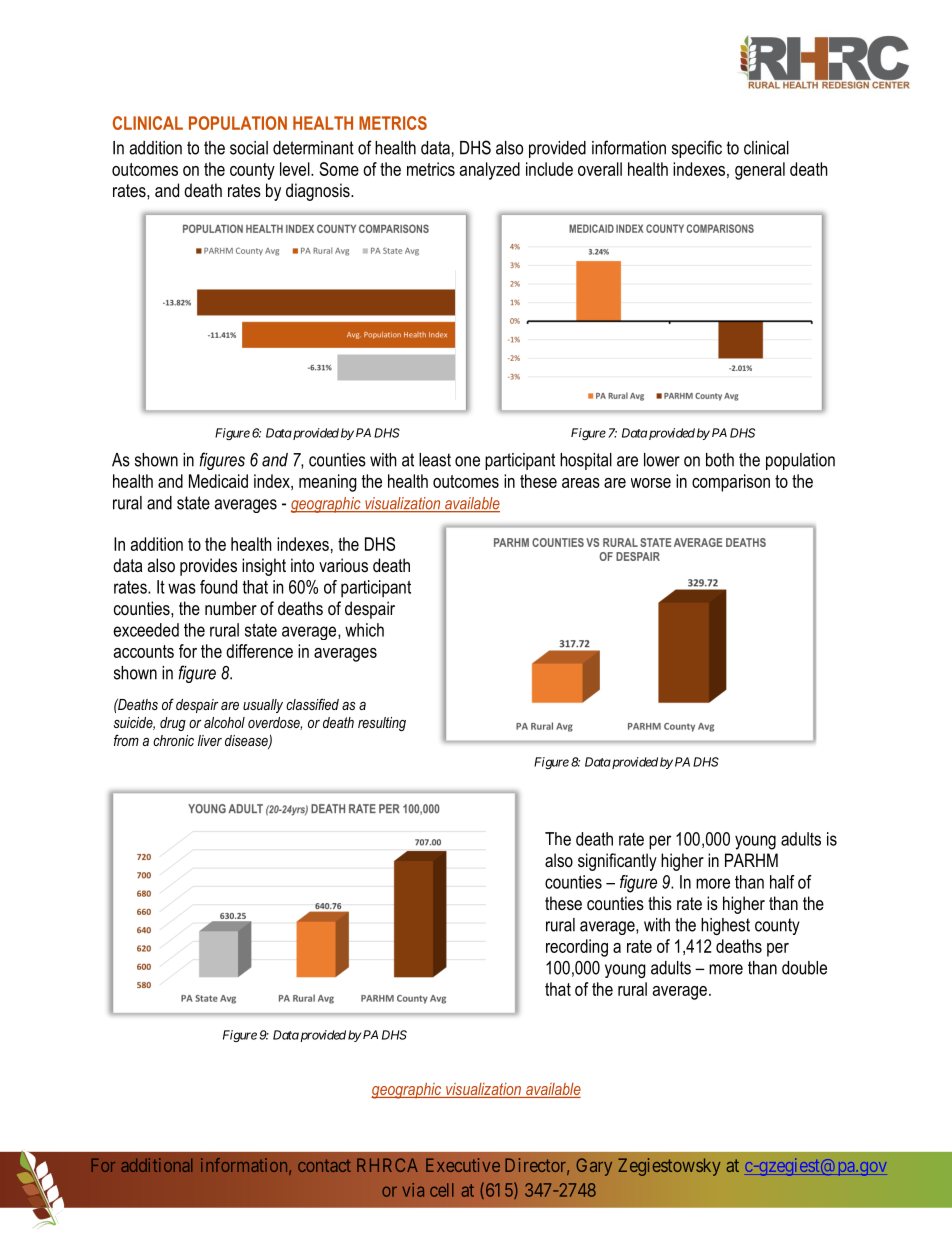 Image resolution: width=952 pixels, height=1233 pixels. What do you see at coordinates (324, 1165) in the image?
I see `contact` at bounding box center [324, 1165].
